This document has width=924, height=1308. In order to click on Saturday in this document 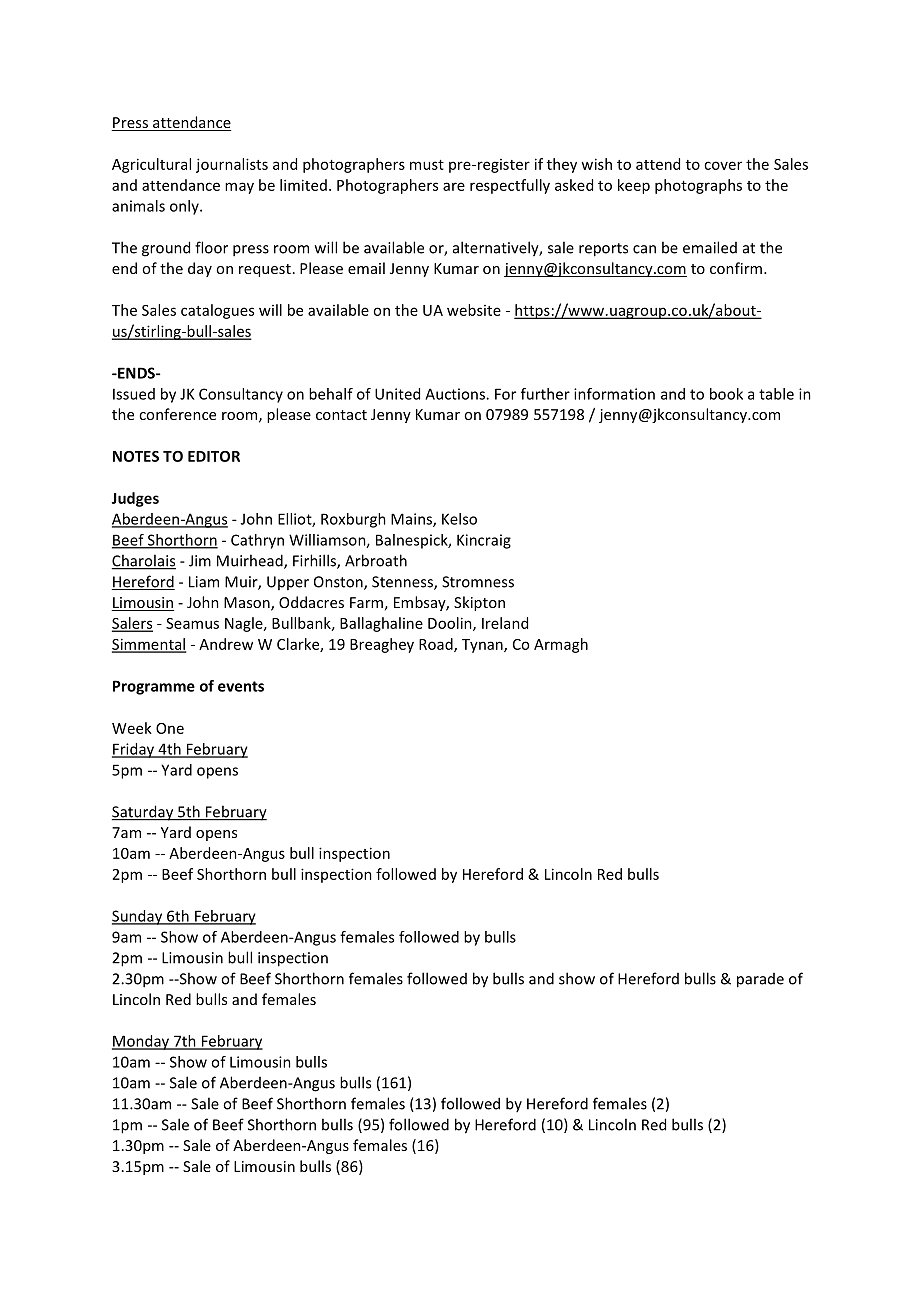, I will do `click(144, 813)`.
